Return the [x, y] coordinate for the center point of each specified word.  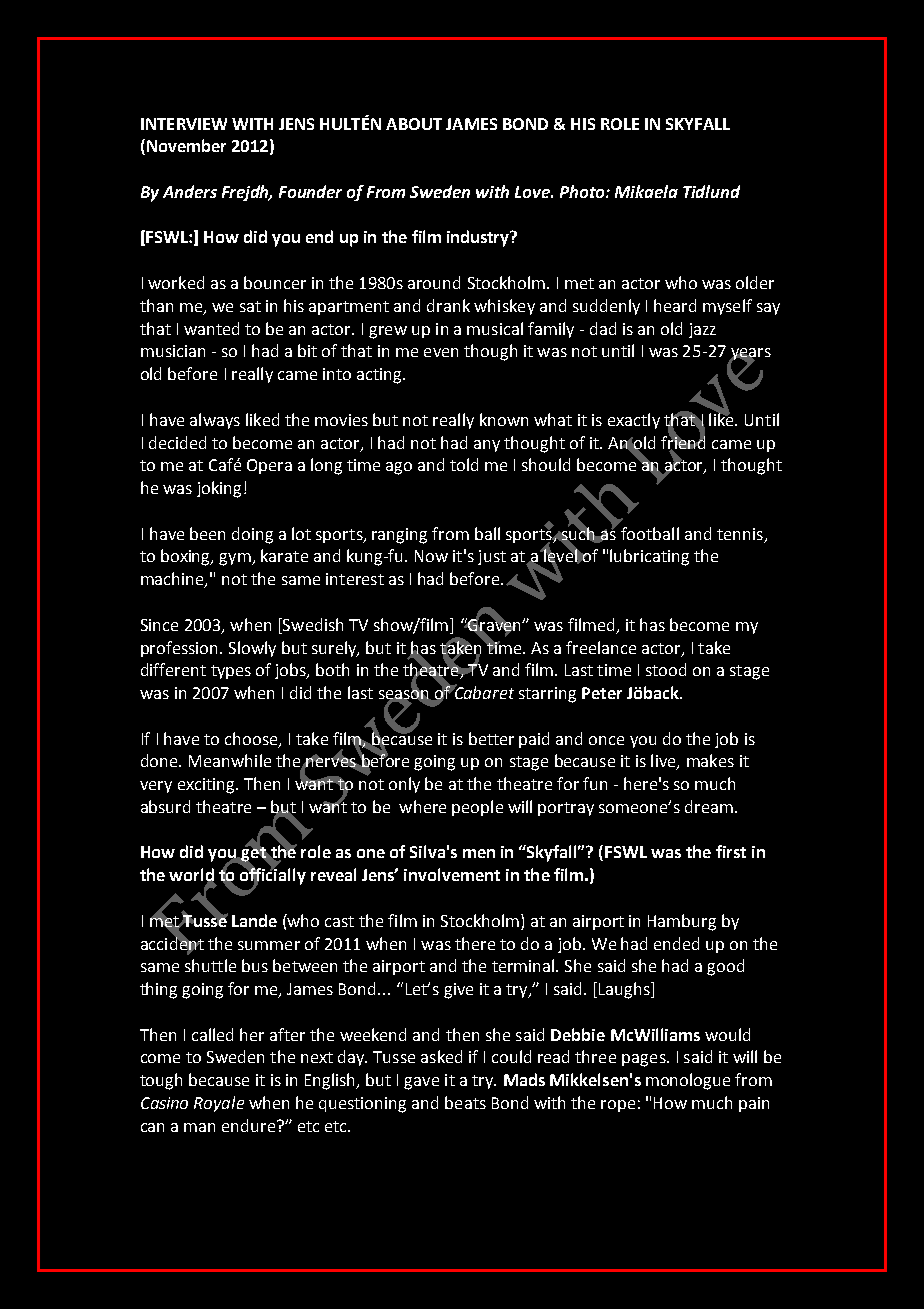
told [464, 464]
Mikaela [646, 191]
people [477, 808]
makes [710, 760]
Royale [219, 1104]
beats [465, 1102]
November [185, 147]
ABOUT [414, 124]
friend [683, 442]
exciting [207, 786]
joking [221, 489]
